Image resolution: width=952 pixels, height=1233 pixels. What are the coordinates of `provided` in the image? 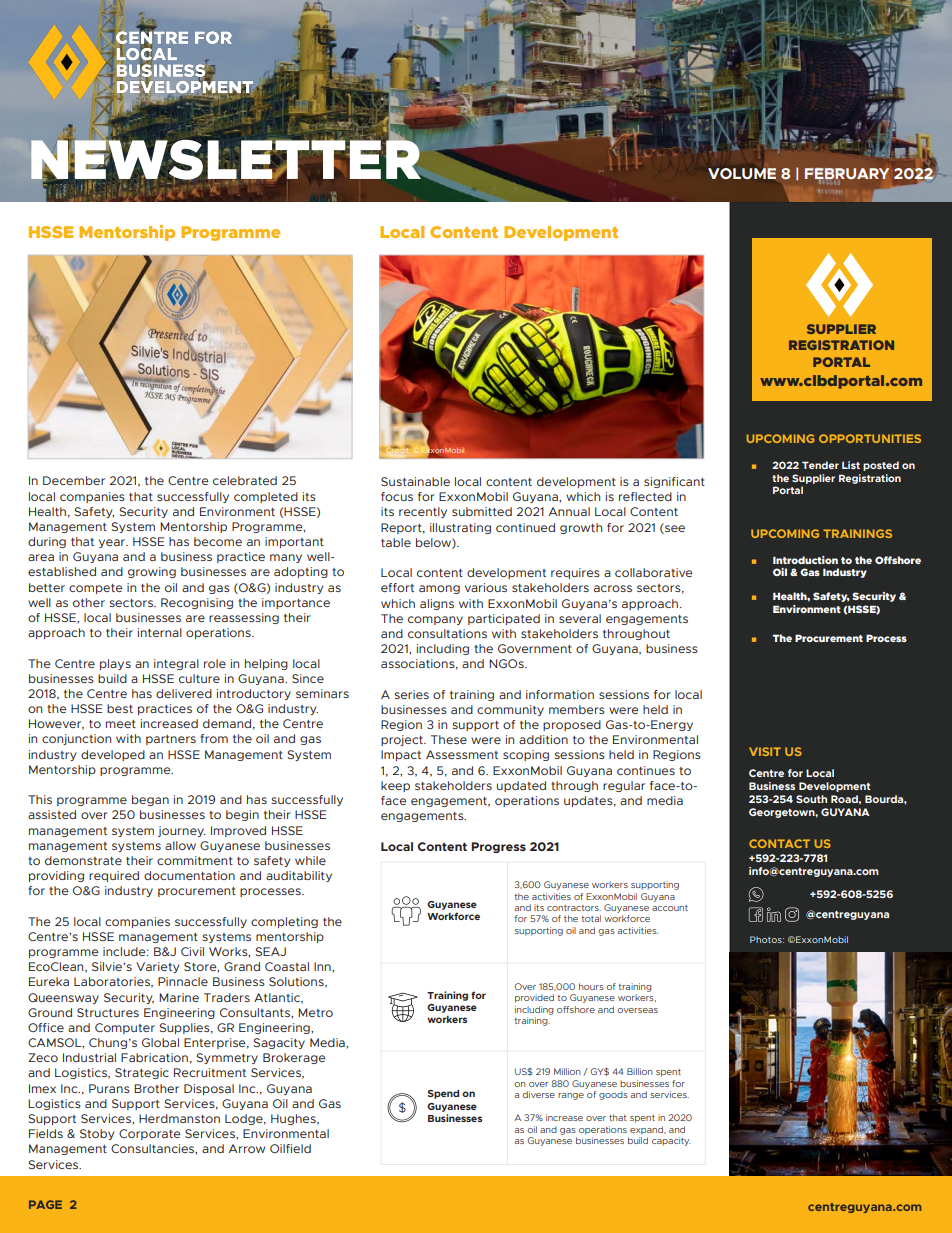 It's located at (534, 998).
